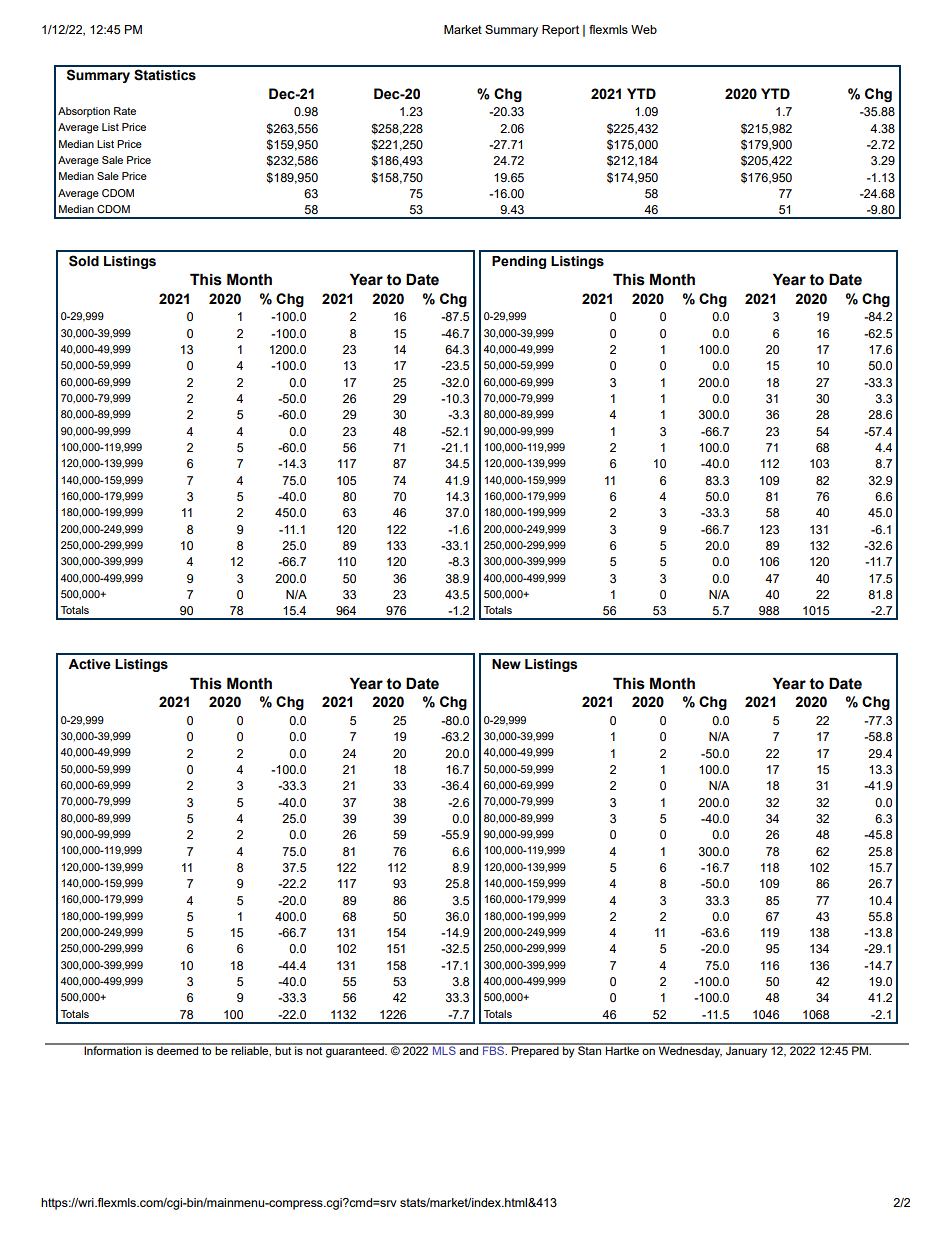  What do you see at coordinates (89, 664) in the screenshot?
I see `Active` at bounding box center [89, 664].
